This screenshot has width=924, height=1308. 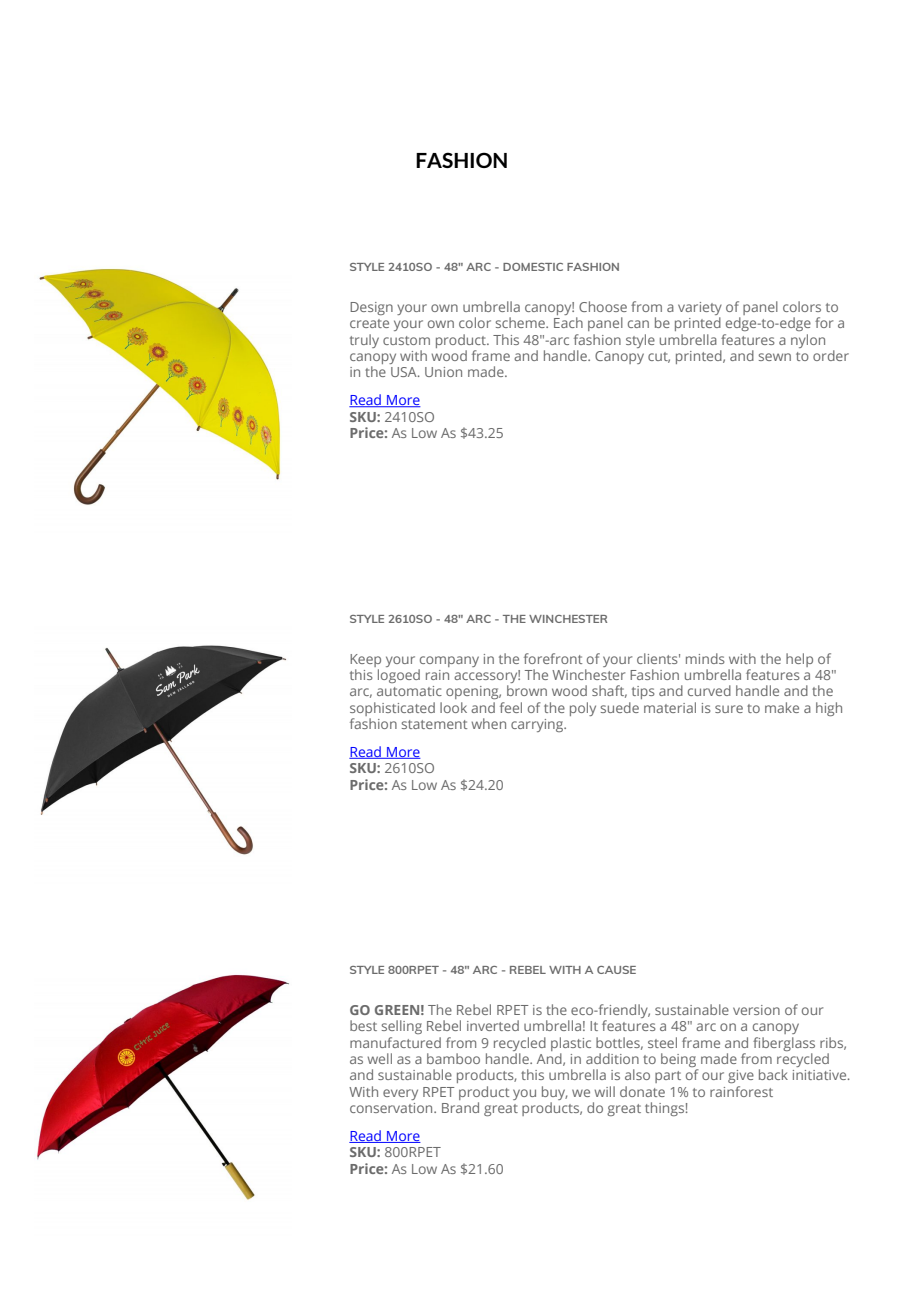 I want to click on nylon, so click(x=808, y=341).
